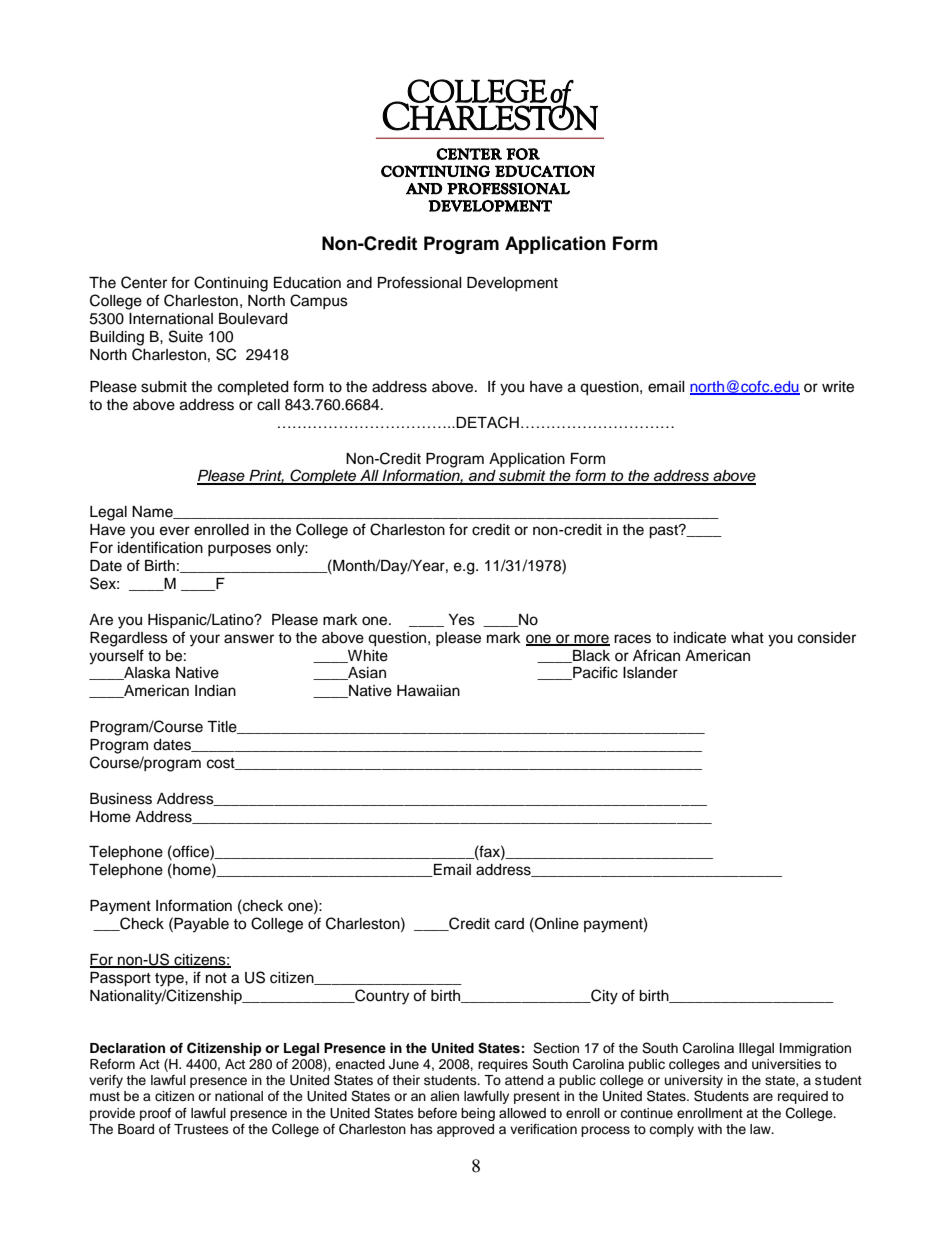 The height and width of the document is (1233, 952). I want to click on Development, so click(512, 284).
